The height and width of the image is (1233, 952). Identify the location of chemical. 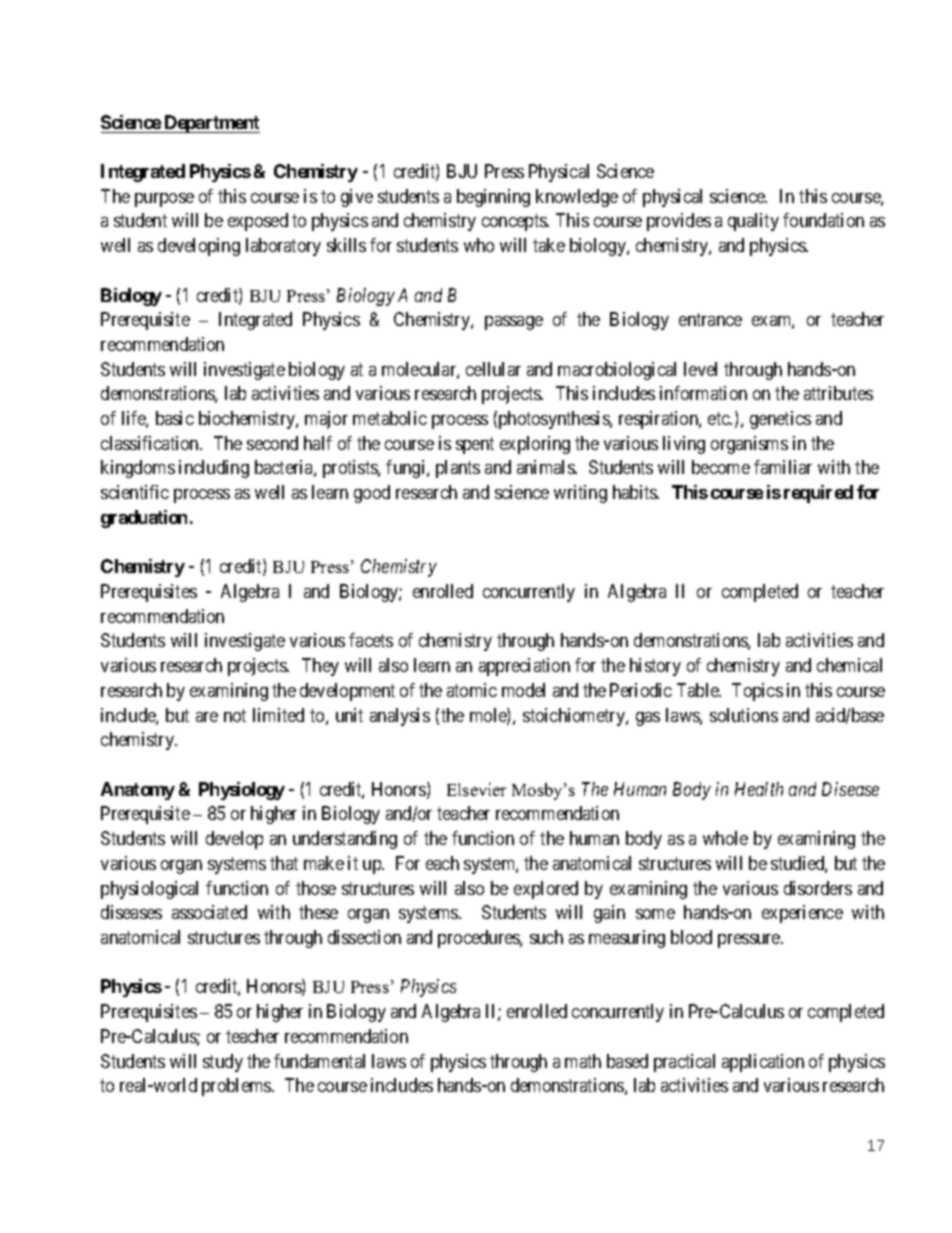
(849, 665).
